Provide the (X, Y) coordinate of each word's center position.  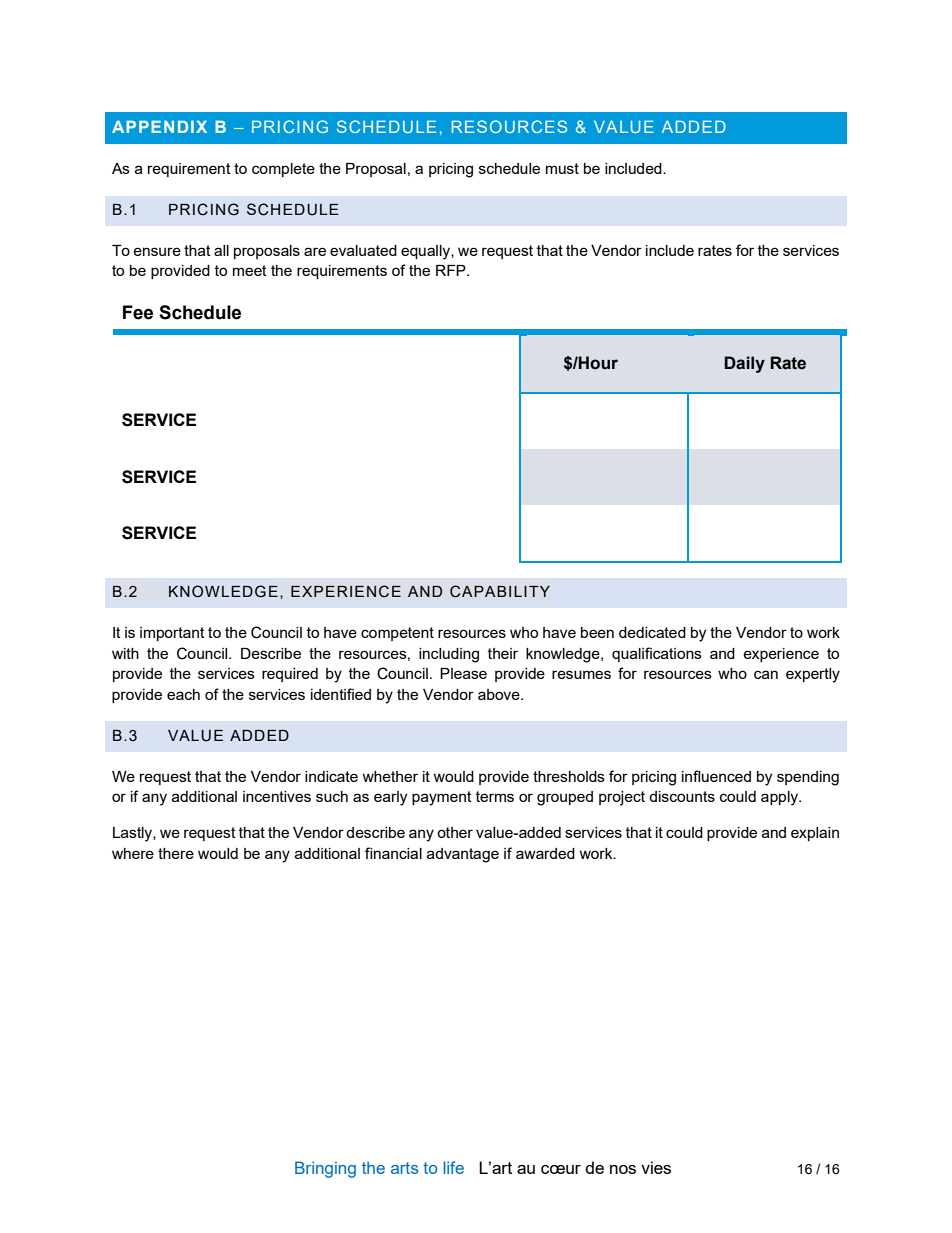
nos (623, 1169)
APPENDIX (159, 126)
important (172, 634)
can (766, 674)
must (562, 168)
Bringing (325, 1169)
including (449, 655)
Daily (744, 364)
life (453, 1167)
